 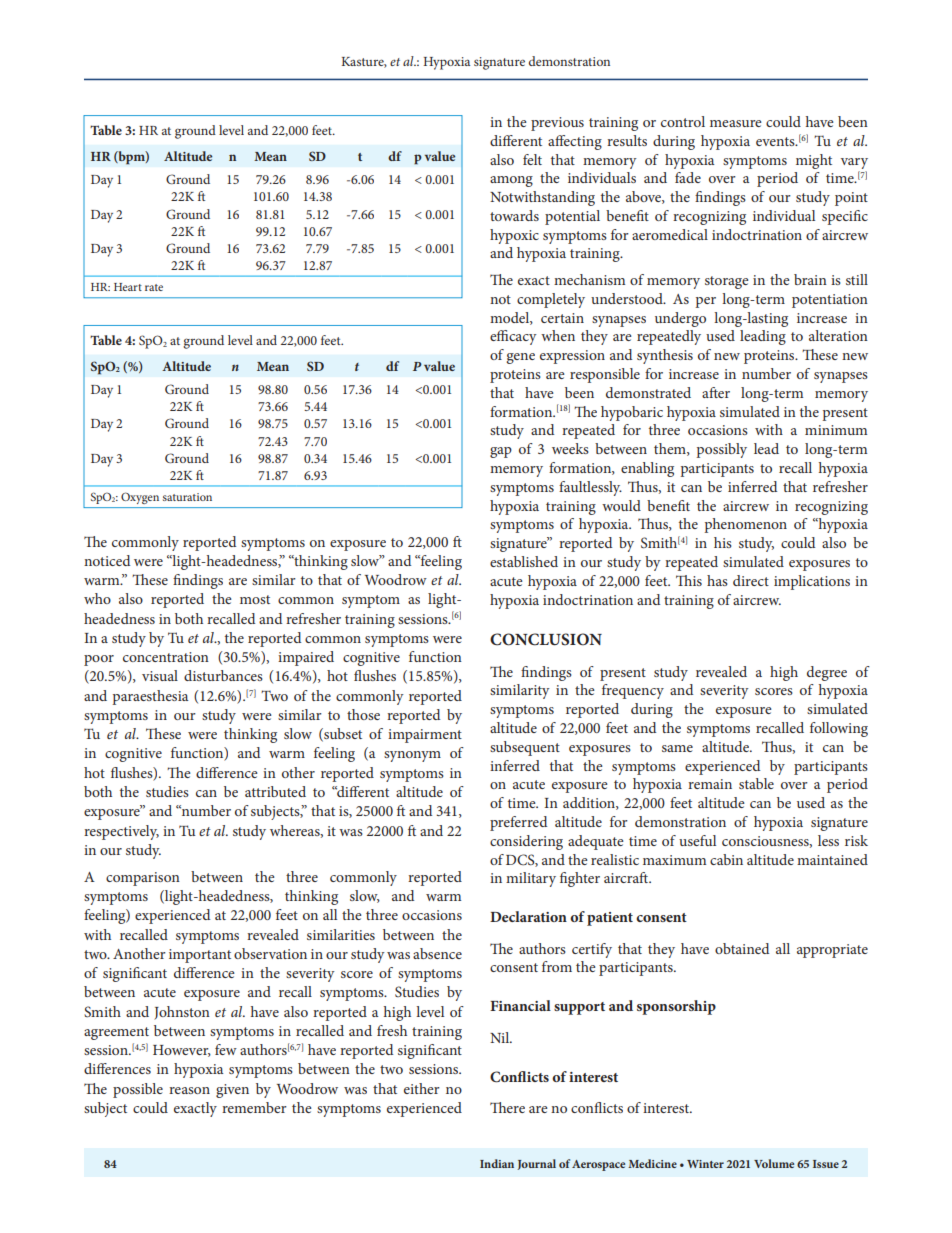 I want to click on remain, so click(x=710, y=784).
